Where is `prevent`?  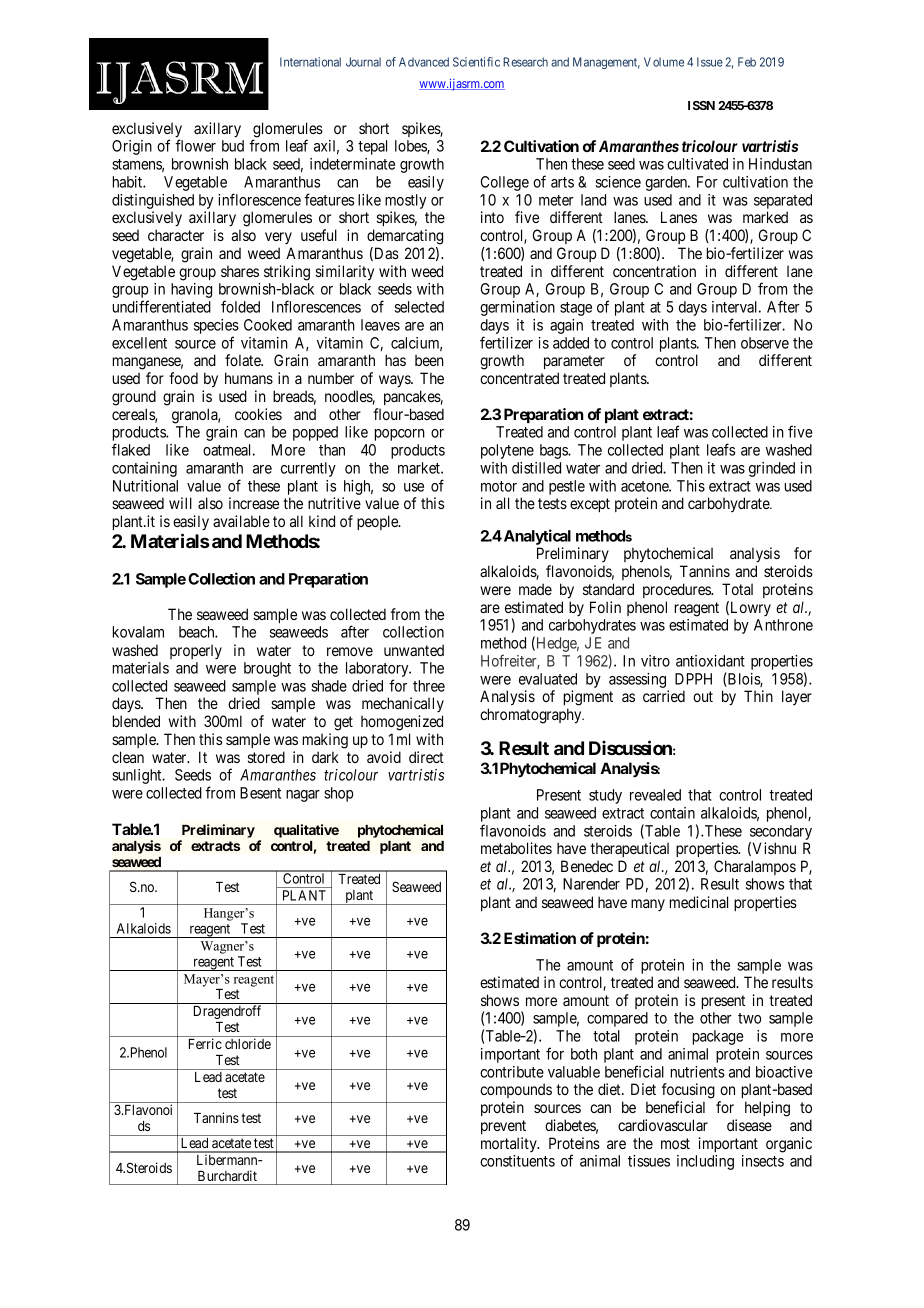 prevent is located at coordinates (503, 1127).
